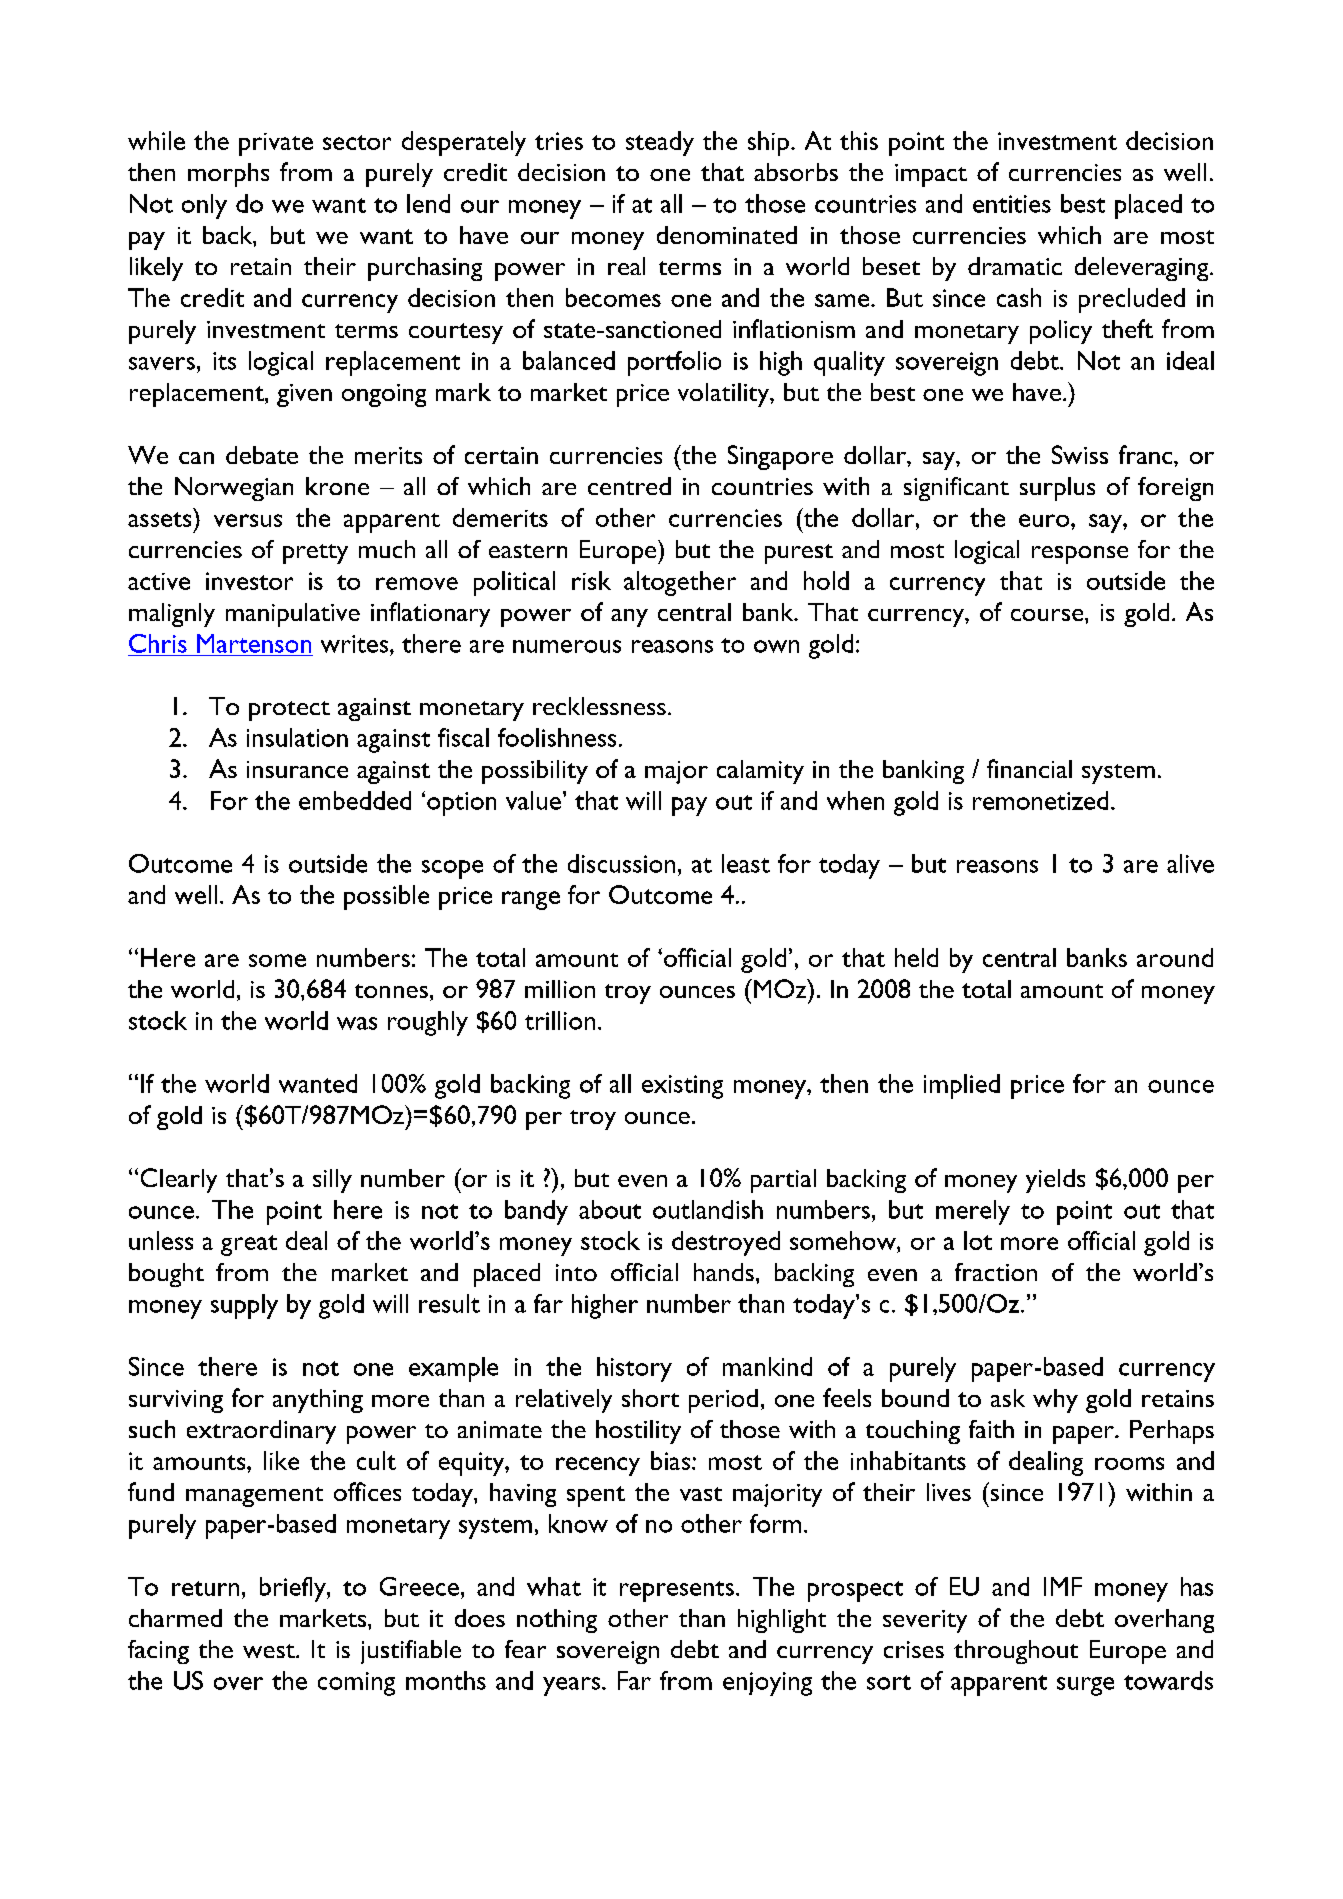 The height and width of the document is (1899, 1343). I want to click on recklessness, so click(599, 706).
